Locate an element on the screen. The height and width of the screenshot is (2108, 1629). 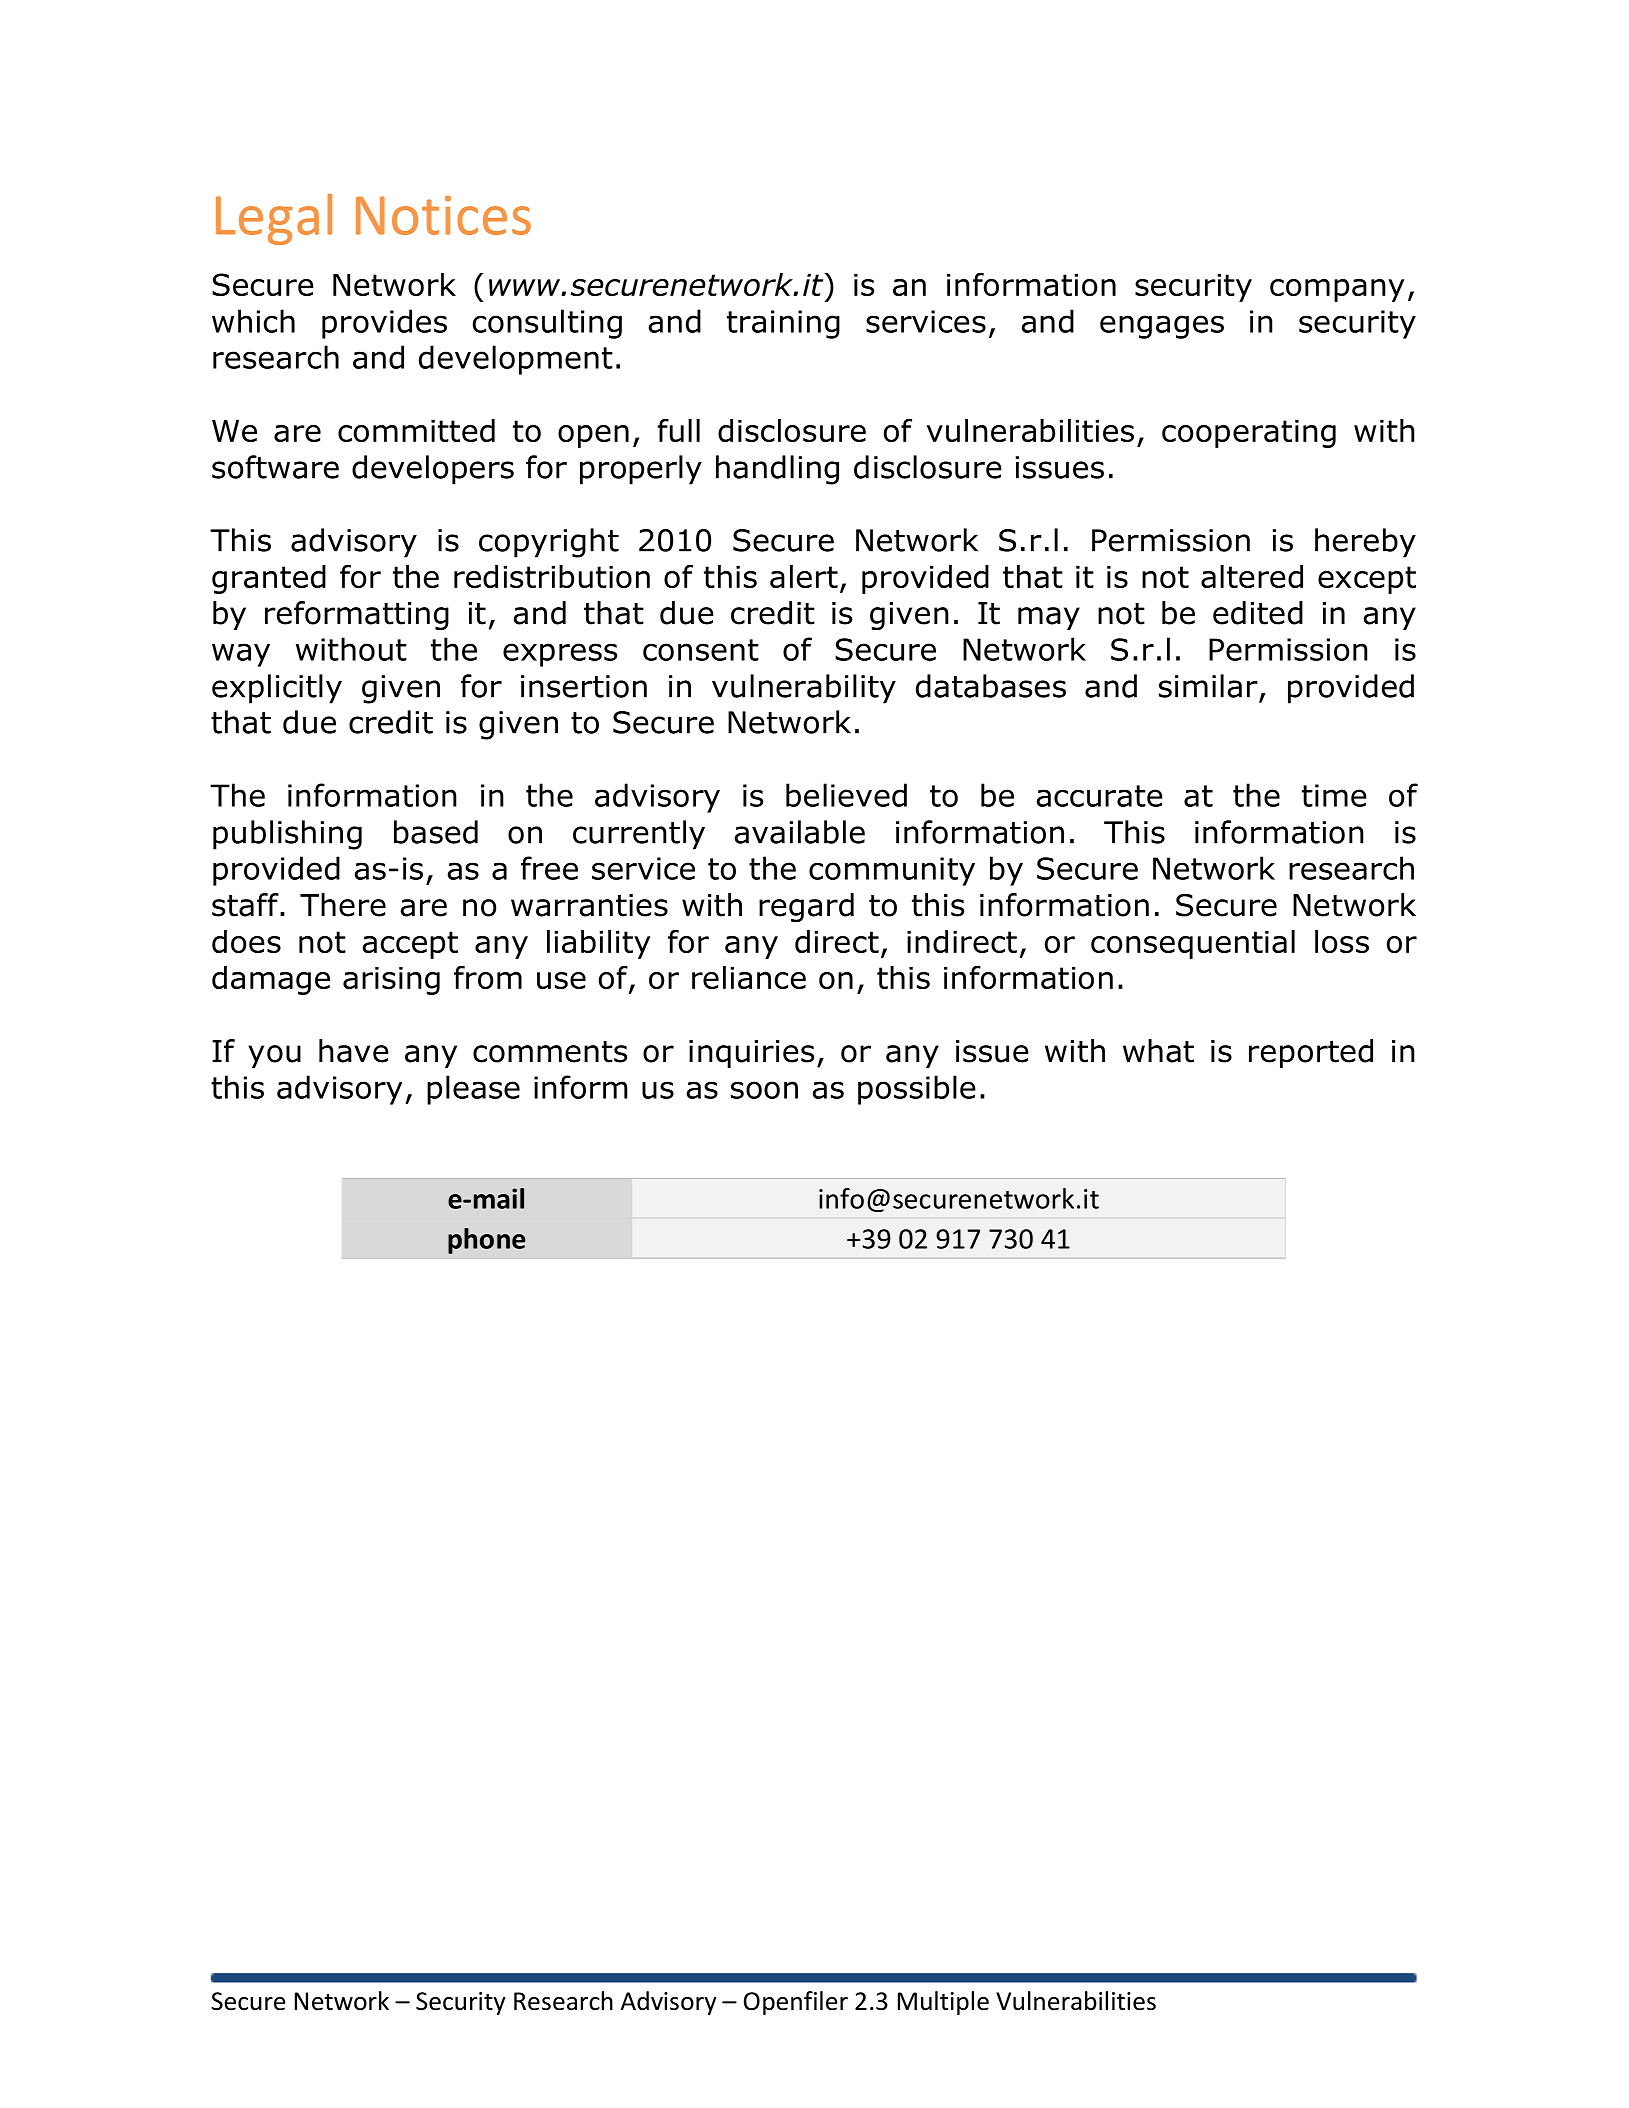
provides is located at coordinates (384, 324).
